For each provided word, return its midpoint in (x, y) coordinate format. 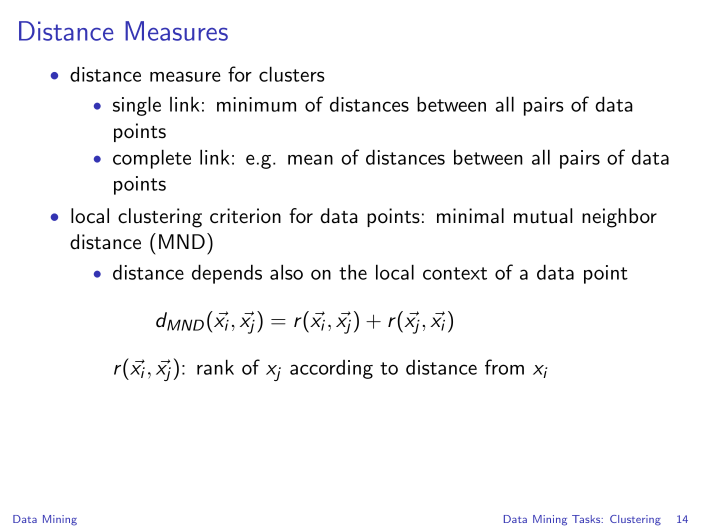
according (331, 369)
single (137, 106)
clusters (292, 74)
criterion (245, 216)
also (286, 272)
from (504, 367)
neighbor (619, 218)
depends (227, 274)
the (353, 272)
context (455, 273)
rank (215, 367)
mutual (543, 216)
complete (152, 159)
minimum (256, 104)
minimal (470, 216)
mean (310, 159)
